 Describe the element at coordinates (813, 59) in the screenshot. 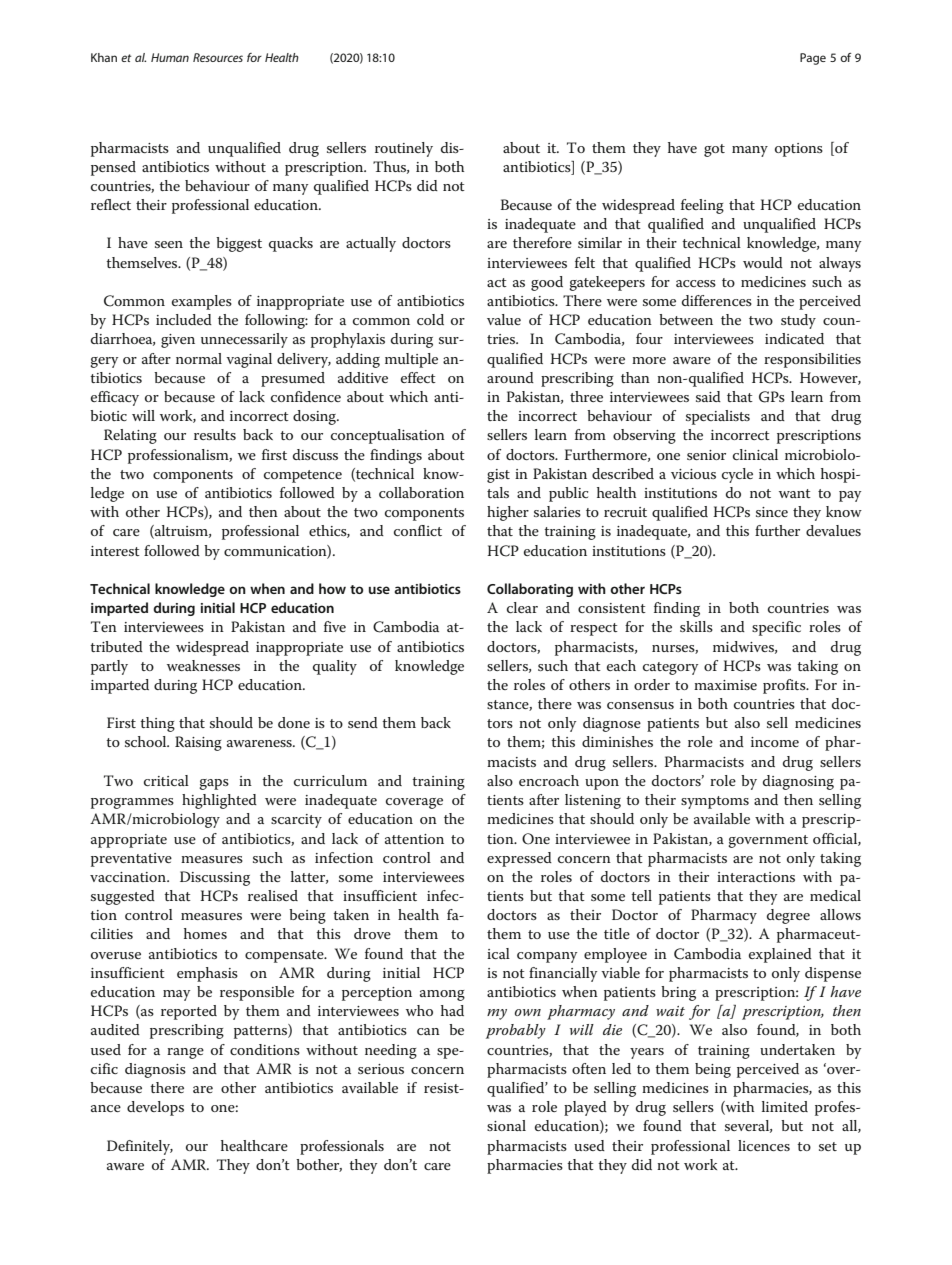

I see `Page` at that location.
